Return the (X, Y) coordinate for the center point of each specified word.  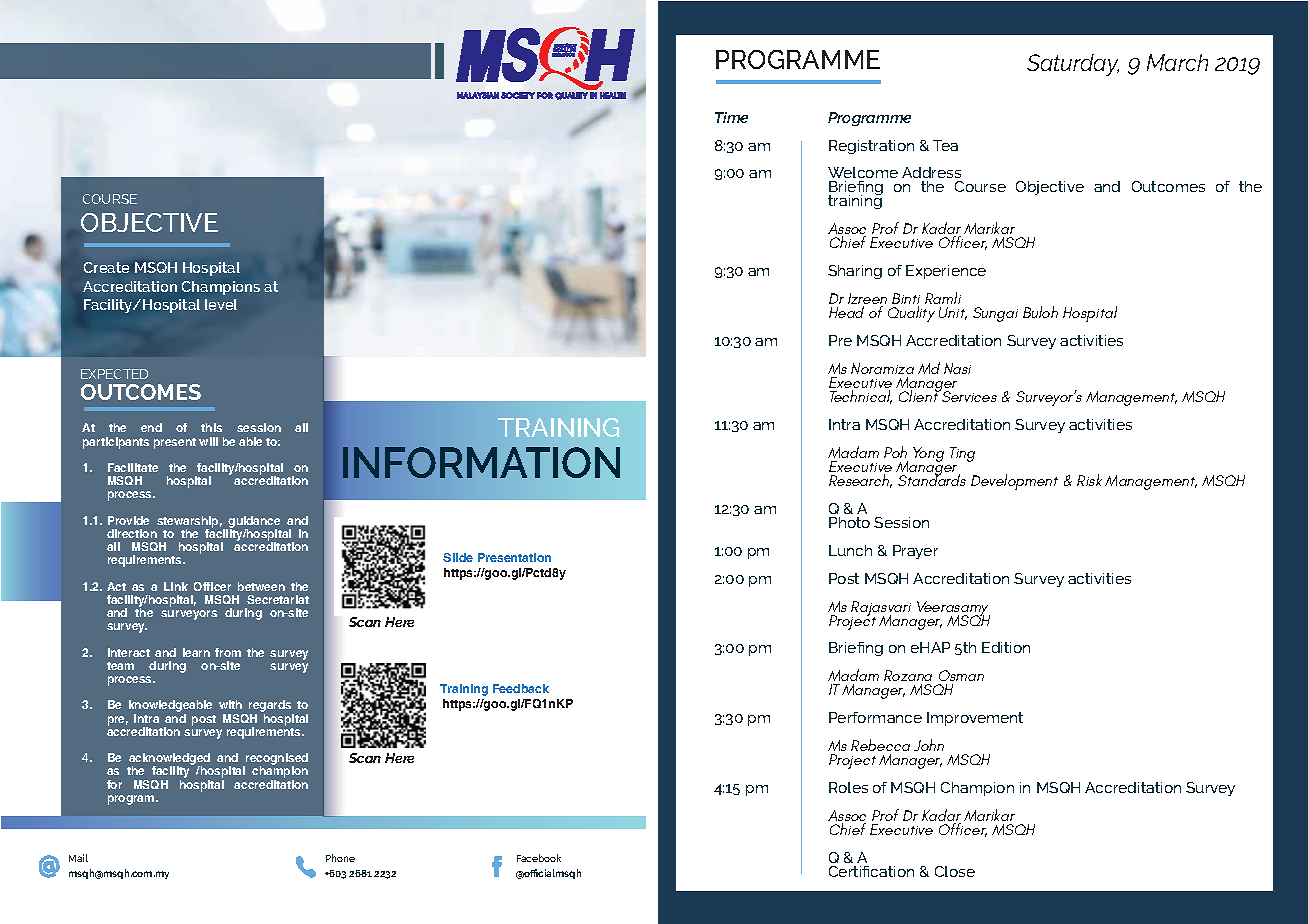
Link (176, 586)
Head (846, 312)
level (221, 304)
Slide (458, 557)
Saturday (1073, 65)
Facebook (539, 858)
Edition (1006, 647)
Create (106, 267)
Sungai (995, 314)
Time (731, 117)
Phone (340, 858)
